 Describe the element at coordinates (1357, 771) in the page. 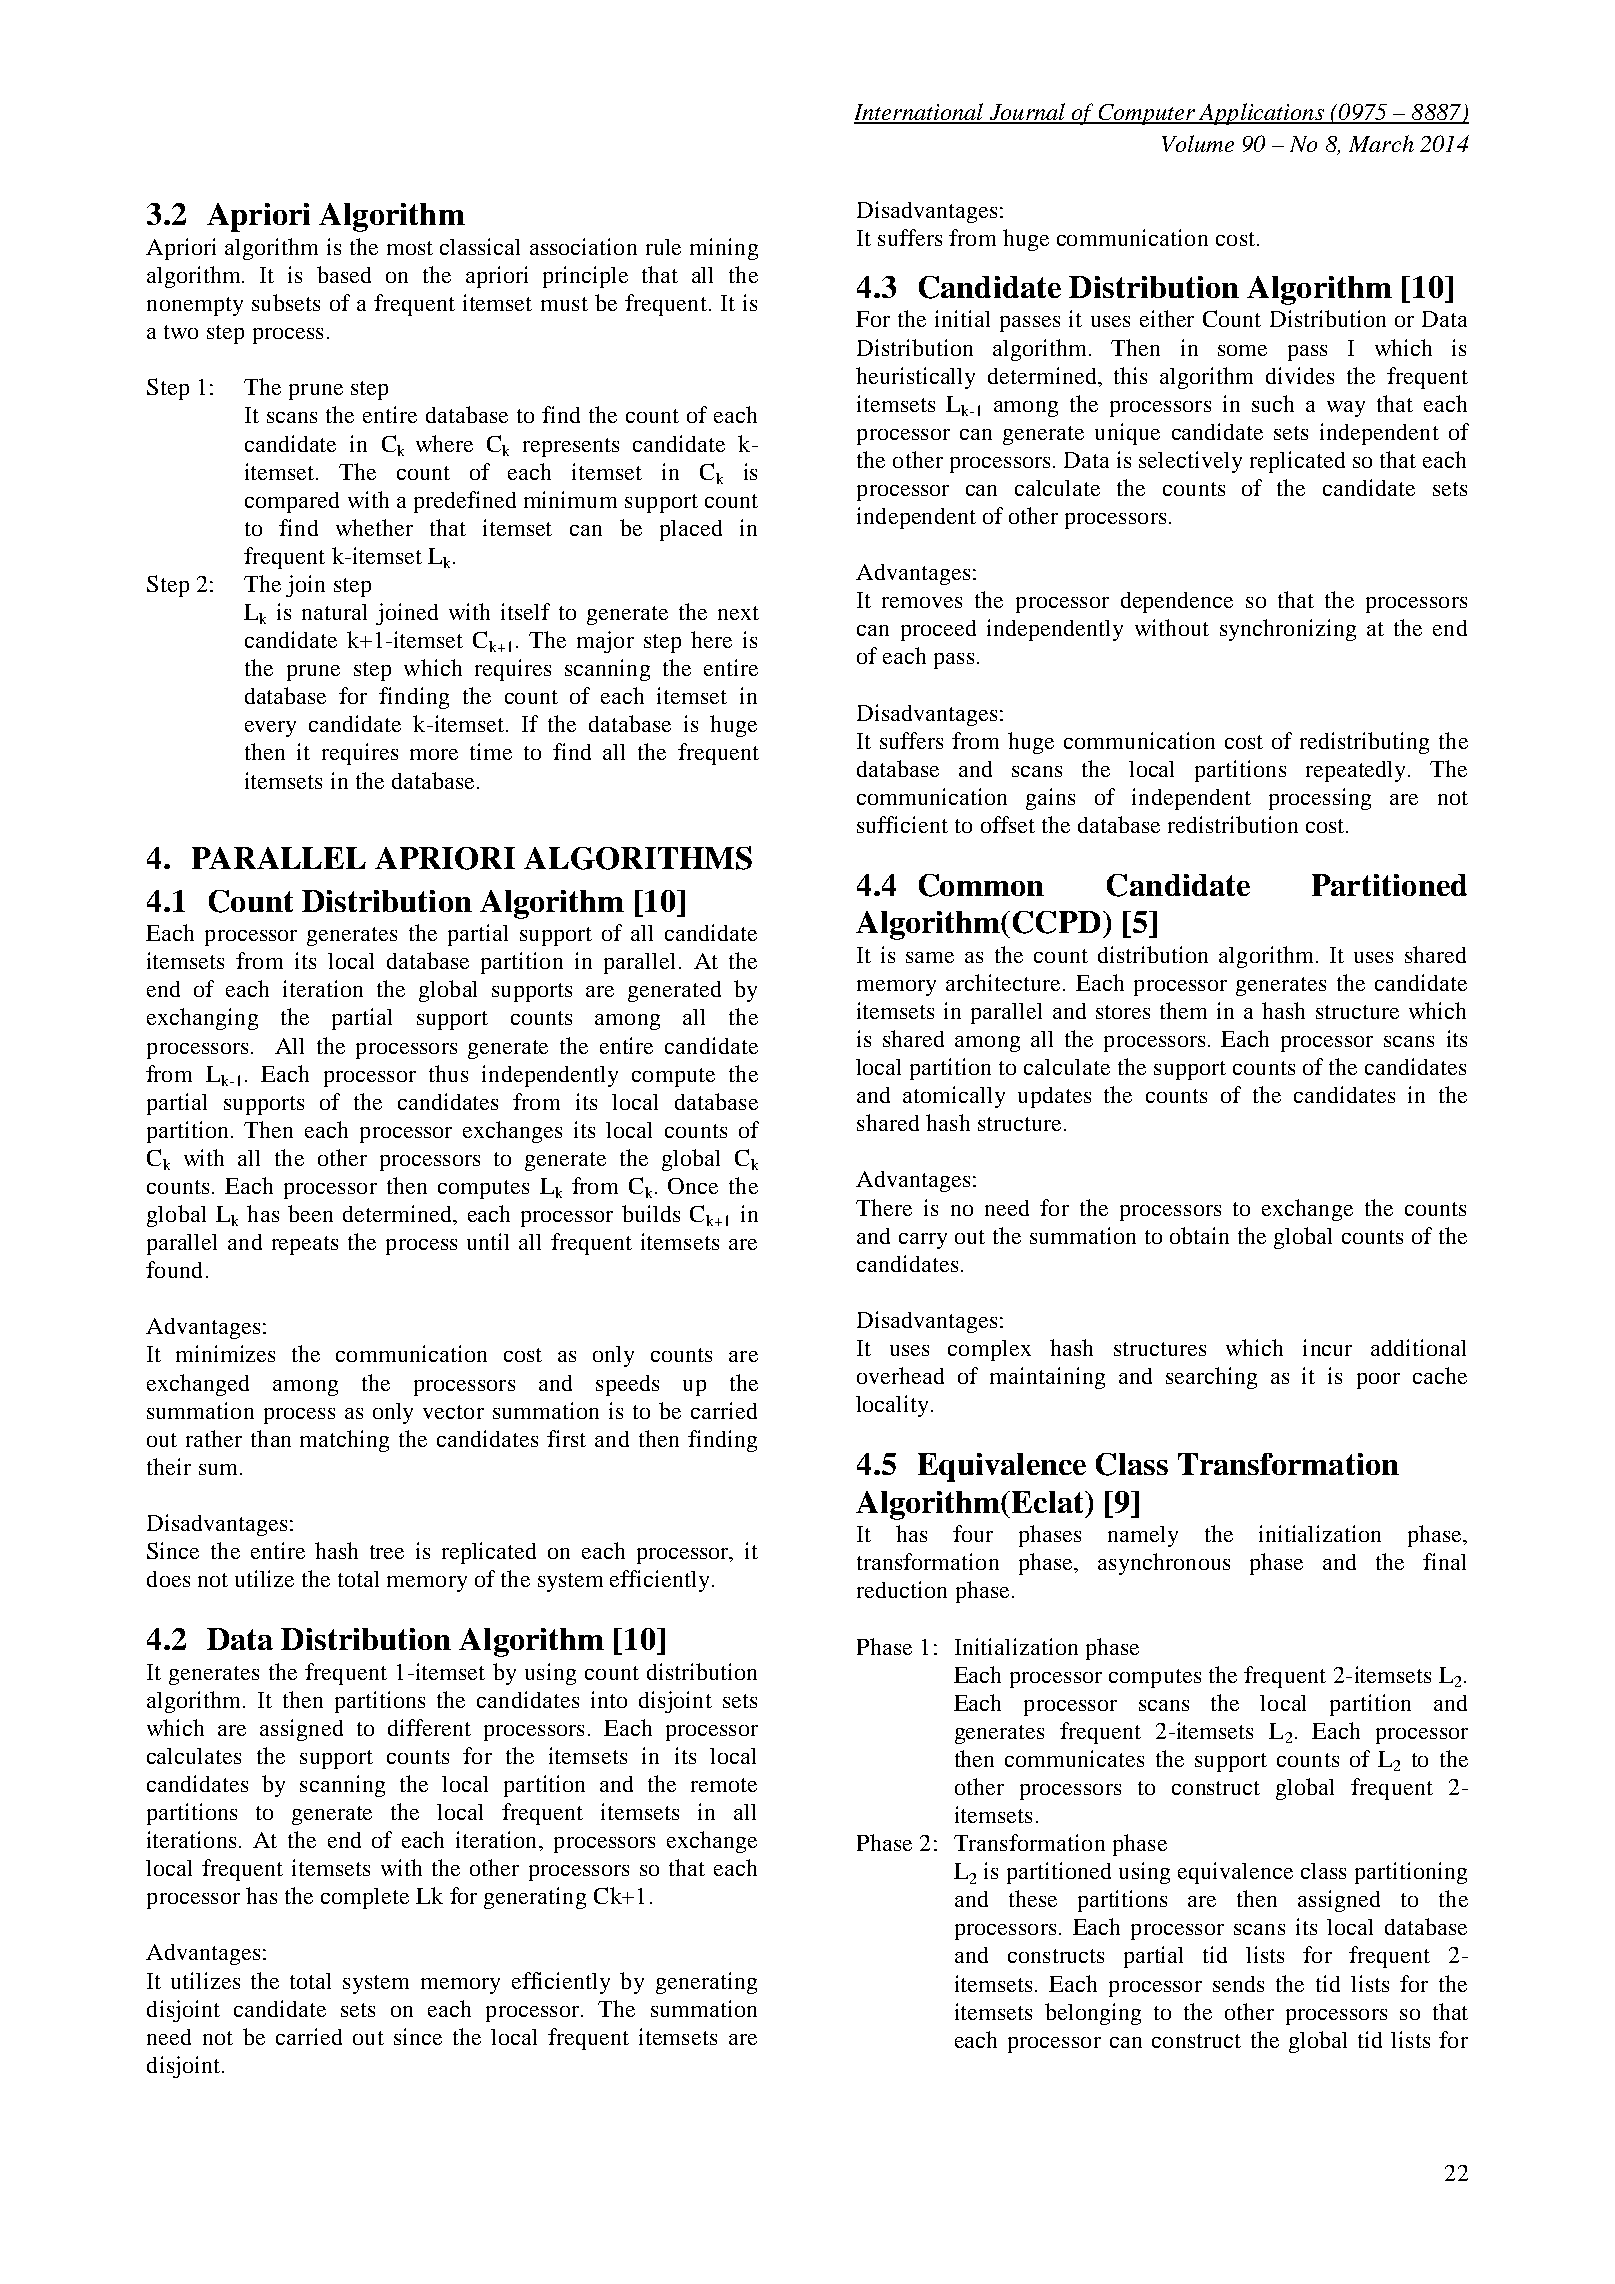

I see `repeatedly` at that location.
